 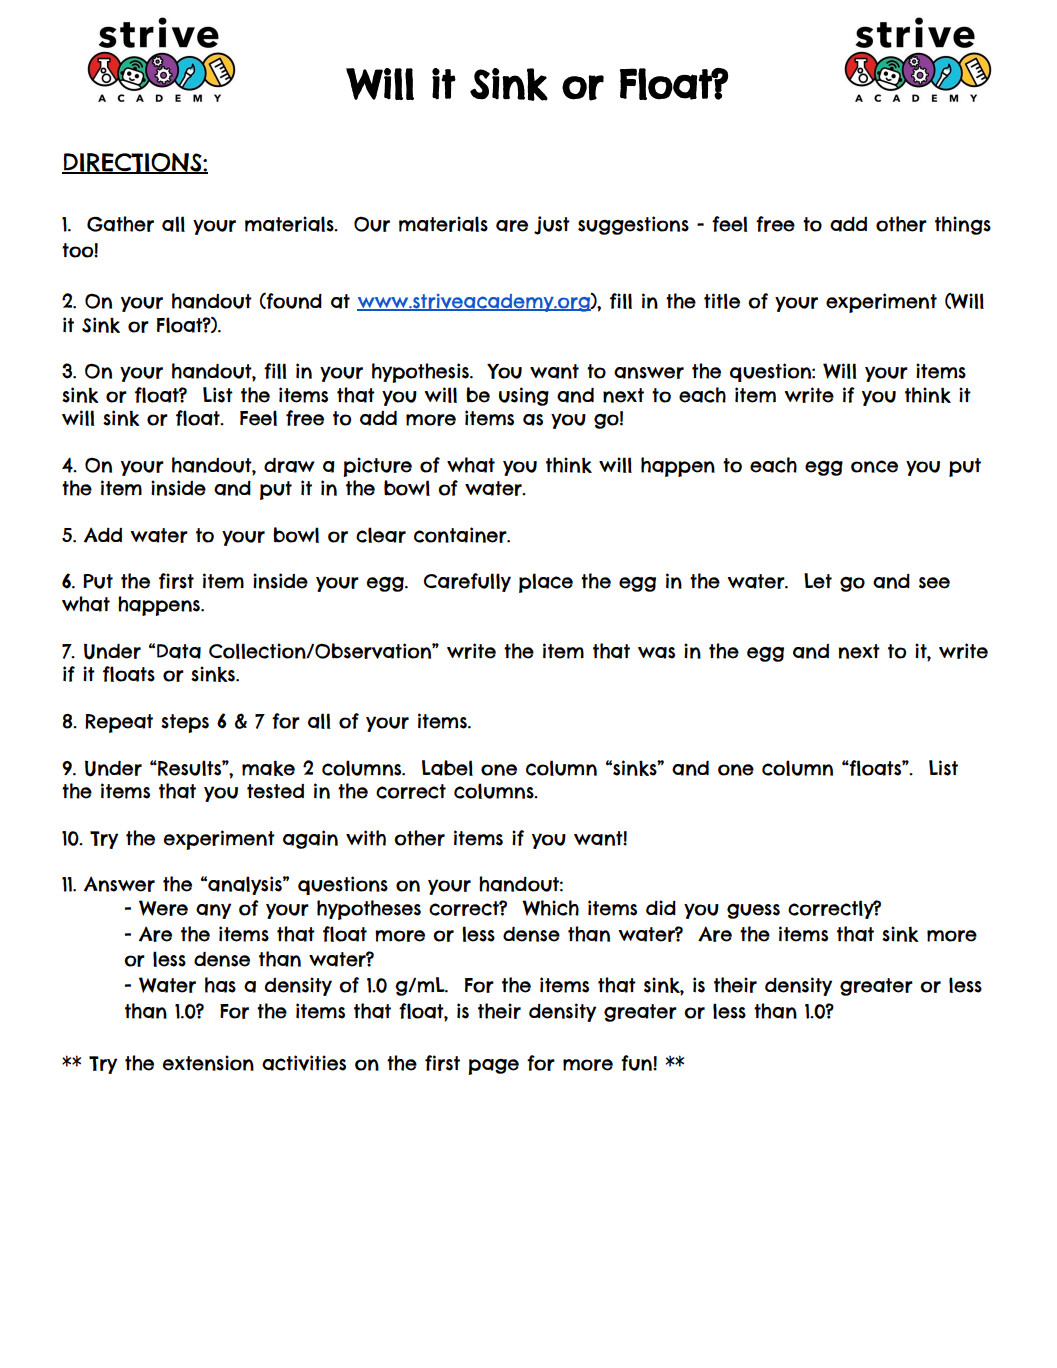 I want to click on container, so click(x=461, y=535).
